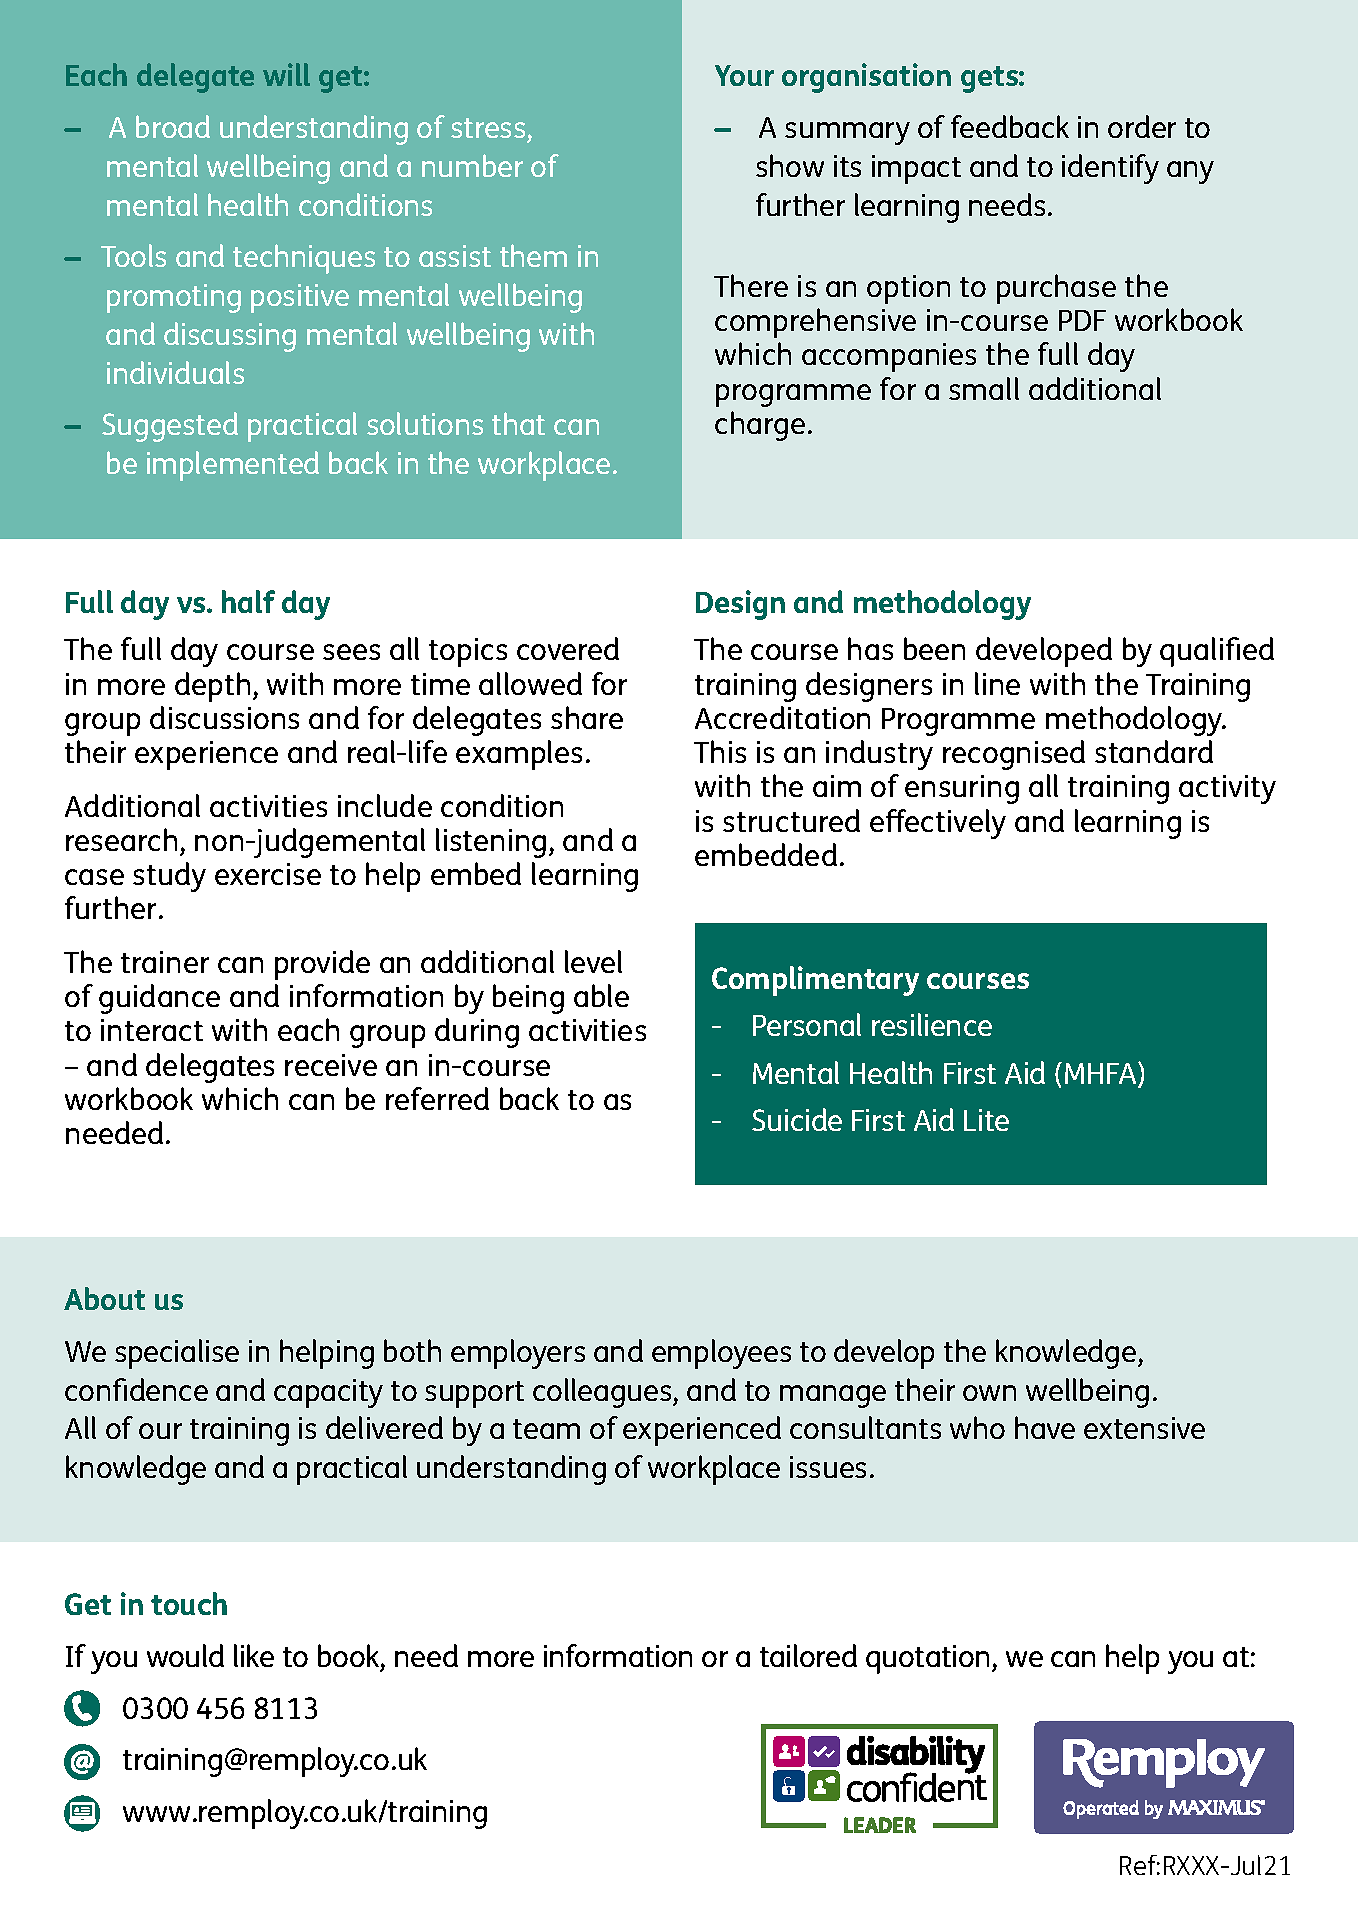 Image resolution: width=1358 pixels, height=1920 pixels. I want to click on charge, so click(760, 426).
